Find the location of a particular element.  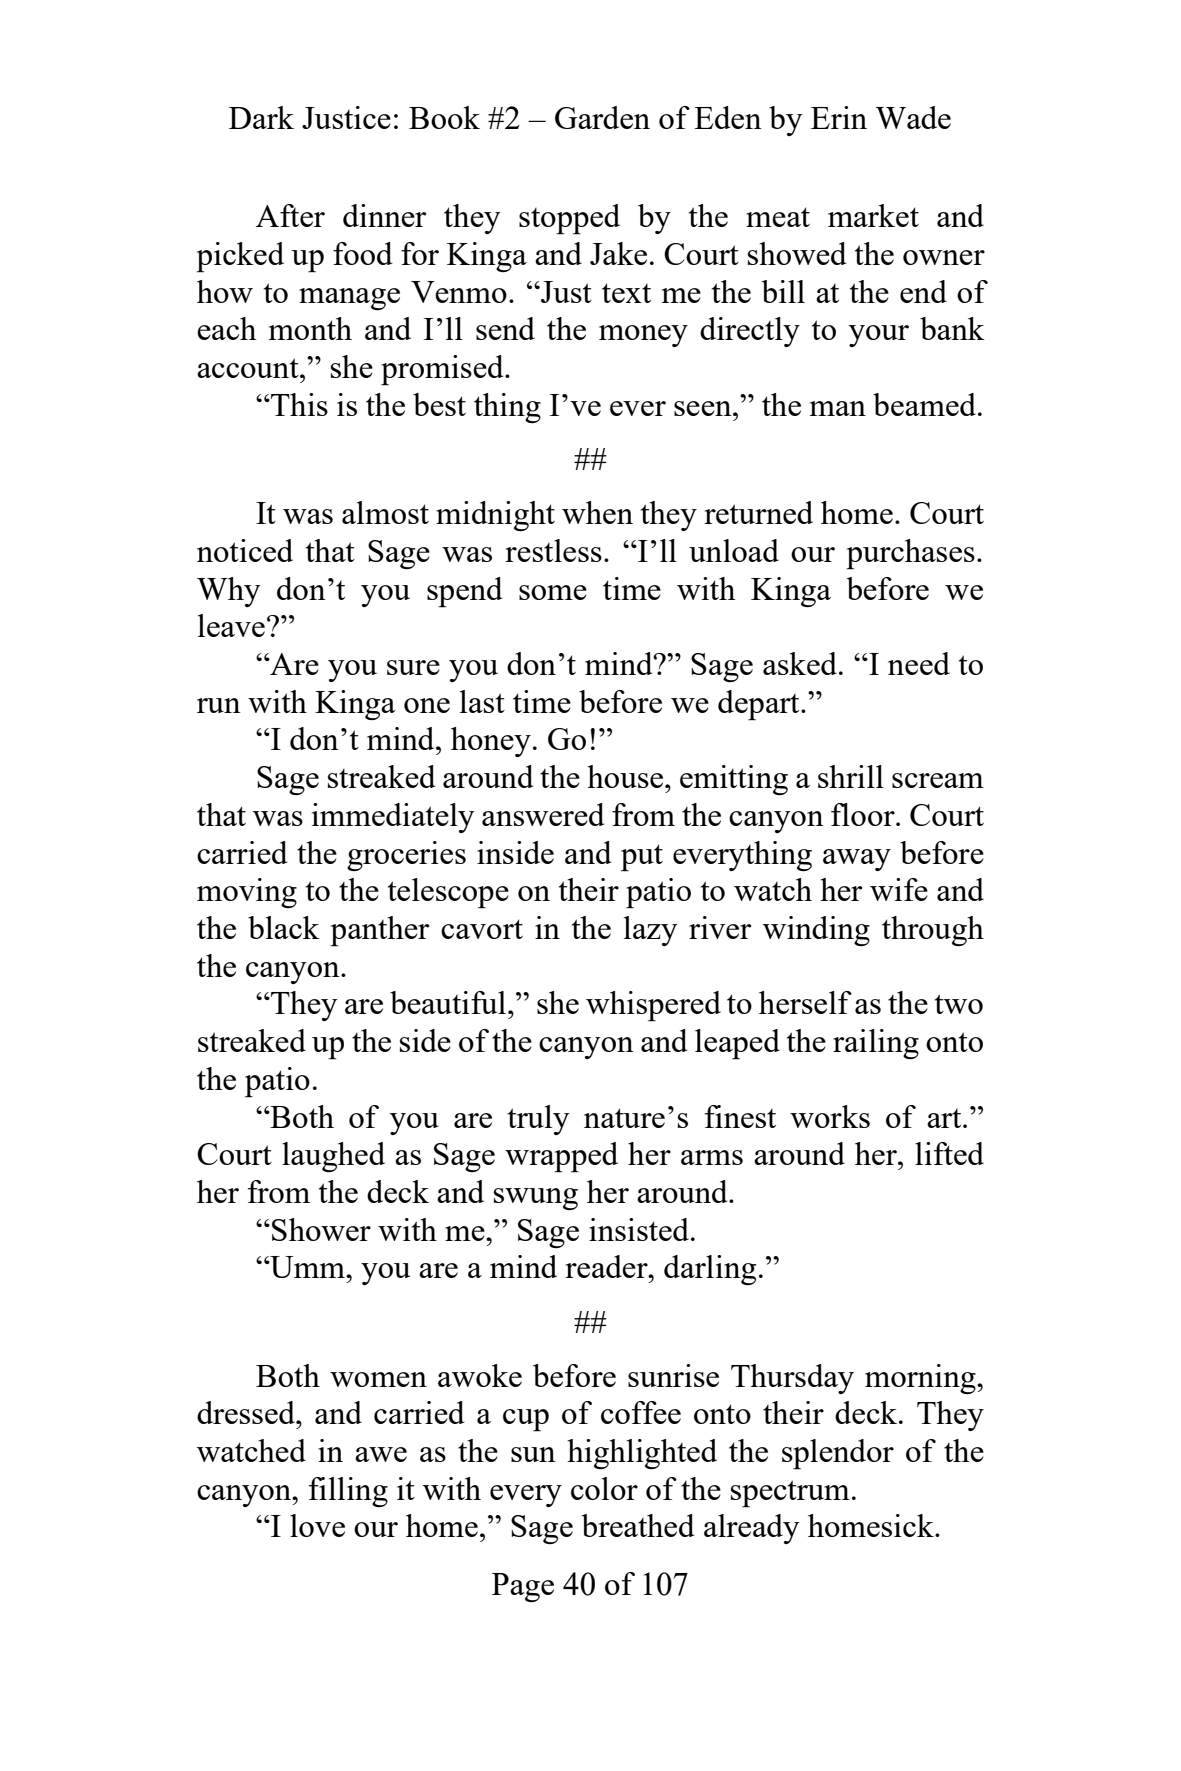

purchases is located at coordinates (910, 554).
